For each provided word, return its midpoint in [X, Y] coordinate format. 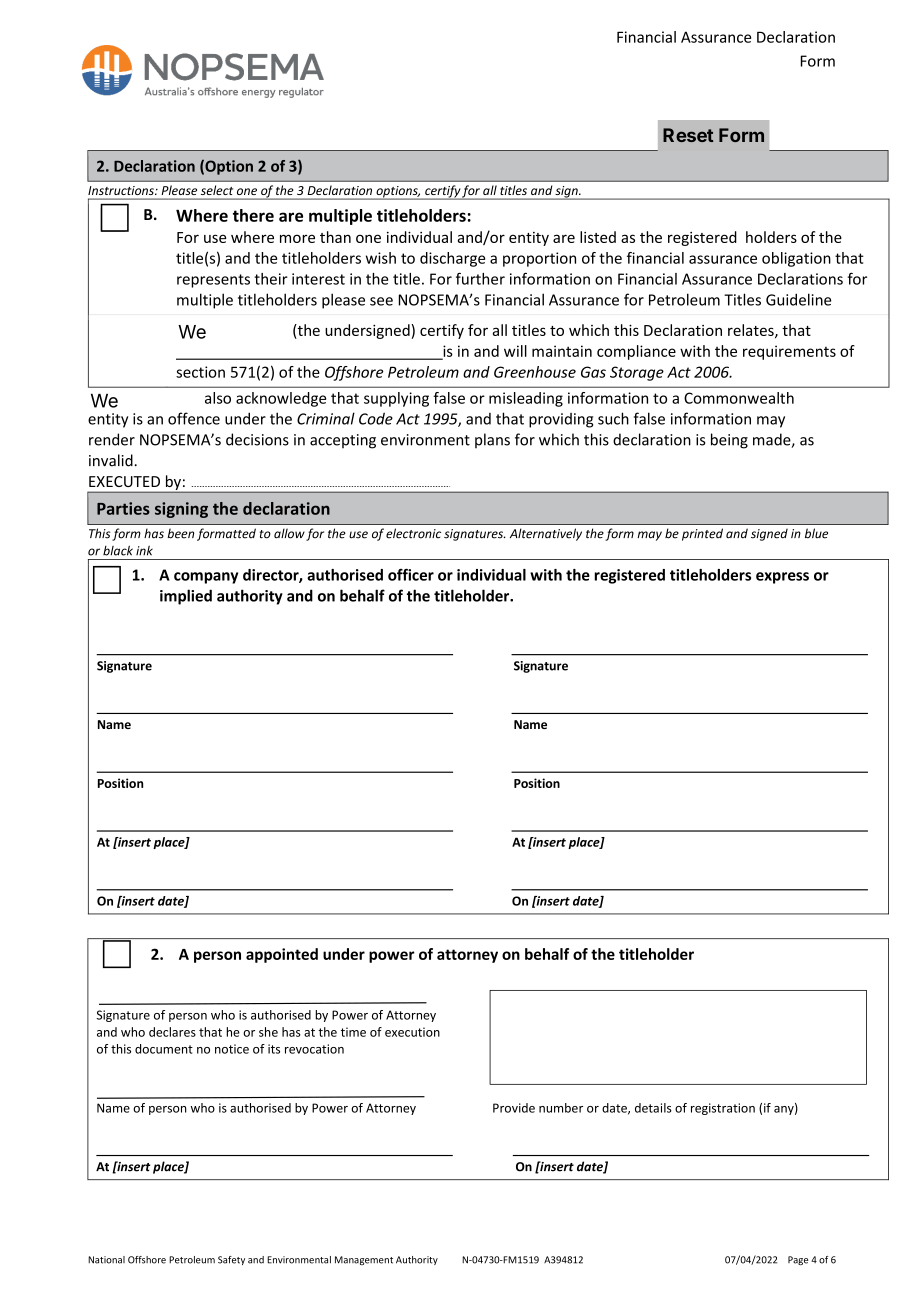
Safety [231, 1260]
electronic [413, 533]
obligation [796, 259]
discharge [452, 259]
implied [186, 597]
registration [723, 1109]
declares [172, 1032]
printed [702, 534]
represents [213, 281]
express [782, 578]
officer [411, 574]
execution [412, 1032]
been [180, 533]
